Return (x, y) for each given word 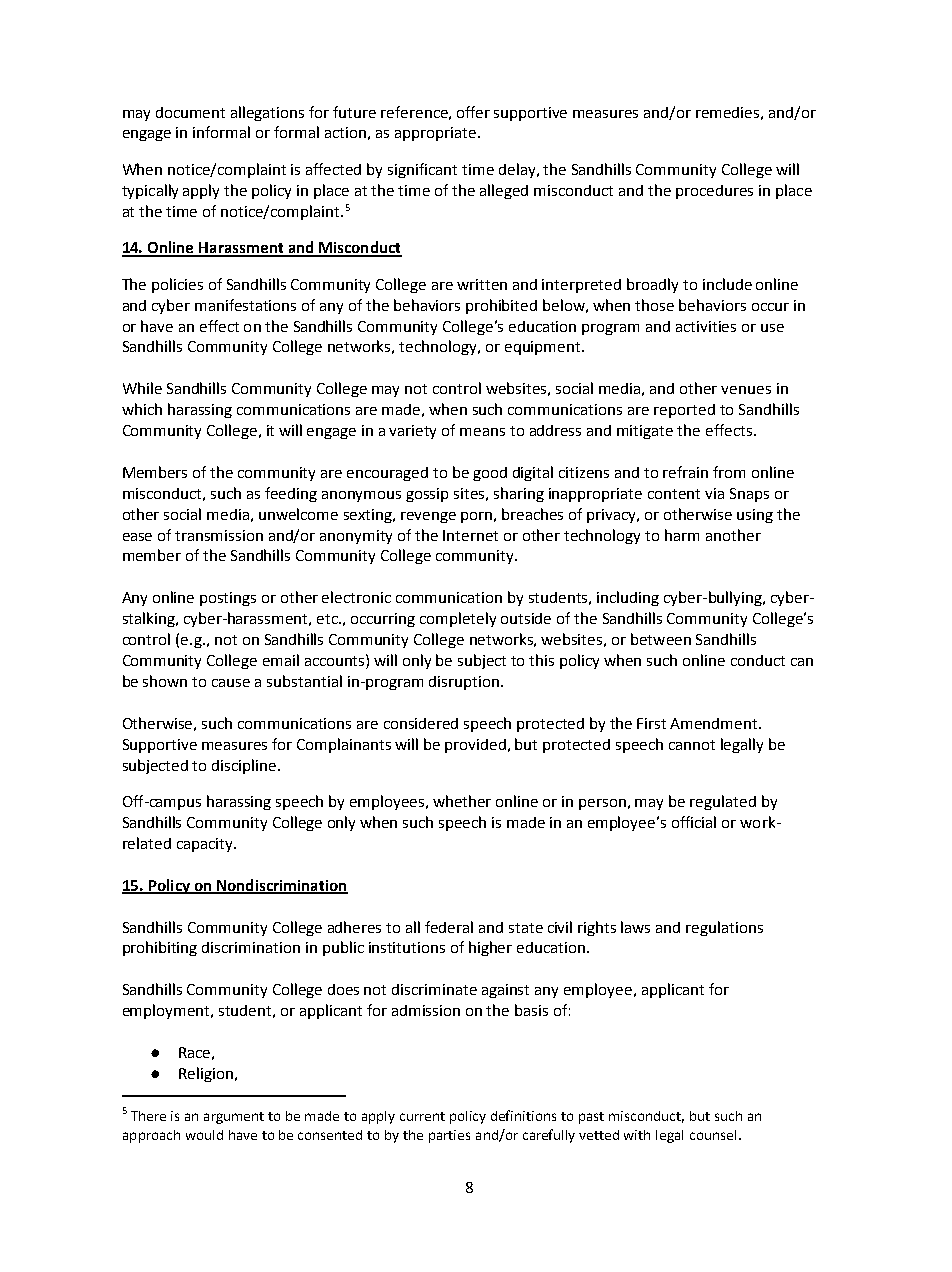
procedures (714, 192)
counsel (713, 1135)
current (422, 1116)
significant (422, 170)
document (190, 112)
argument (234, 1118)
